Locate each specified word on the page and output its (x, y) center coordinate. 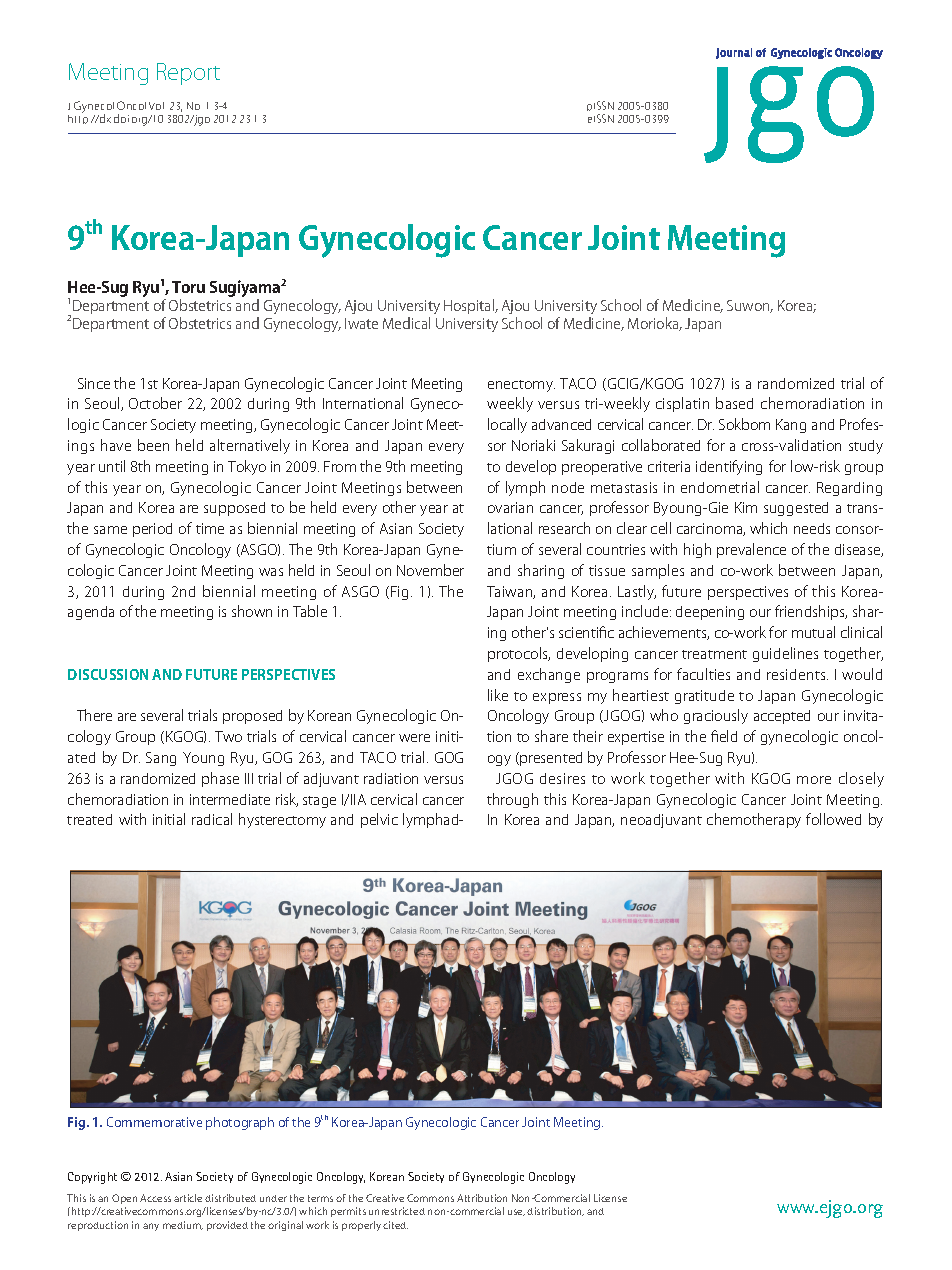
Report (188, 74)
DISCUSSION (108, 674)
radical (212, 819)
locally (507, 425)
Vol (156, 106)
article (188, 1198)
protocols (519, 654)
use (516, 1212)
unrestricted (397, 1211)
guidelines (785, 654)
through (512, 800)
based (734, 403)
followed (833, 819)
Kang (791, 426)
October (155, 403)
